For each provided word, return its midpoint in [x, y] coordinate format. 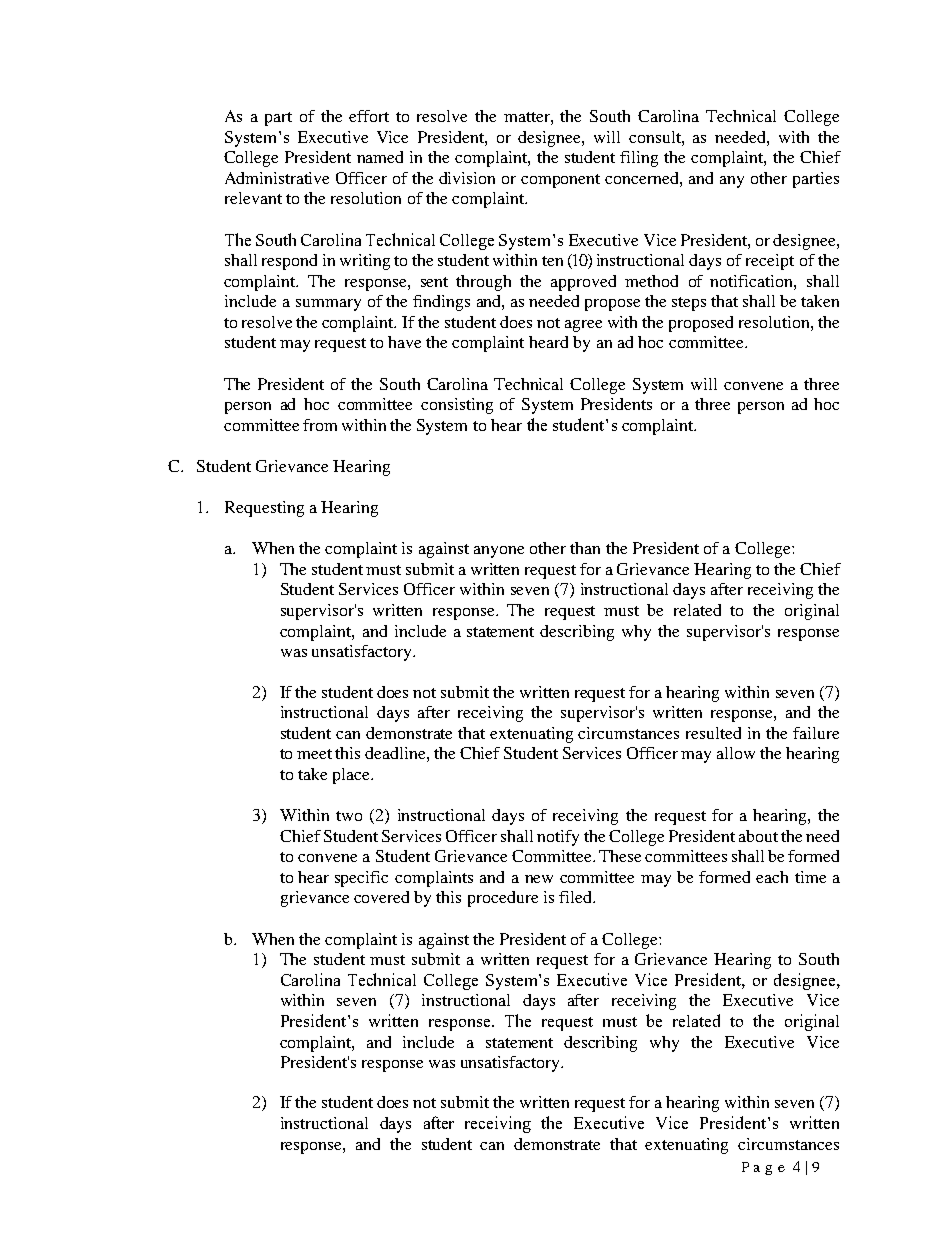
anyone [499, 552]
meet [314, 754]
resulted [713, 733]
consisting [457, 406]
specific [361, 879]
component [560, 181]
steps [689, 304]
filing [639, 159]
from [320, 425]
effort [369, 116]
